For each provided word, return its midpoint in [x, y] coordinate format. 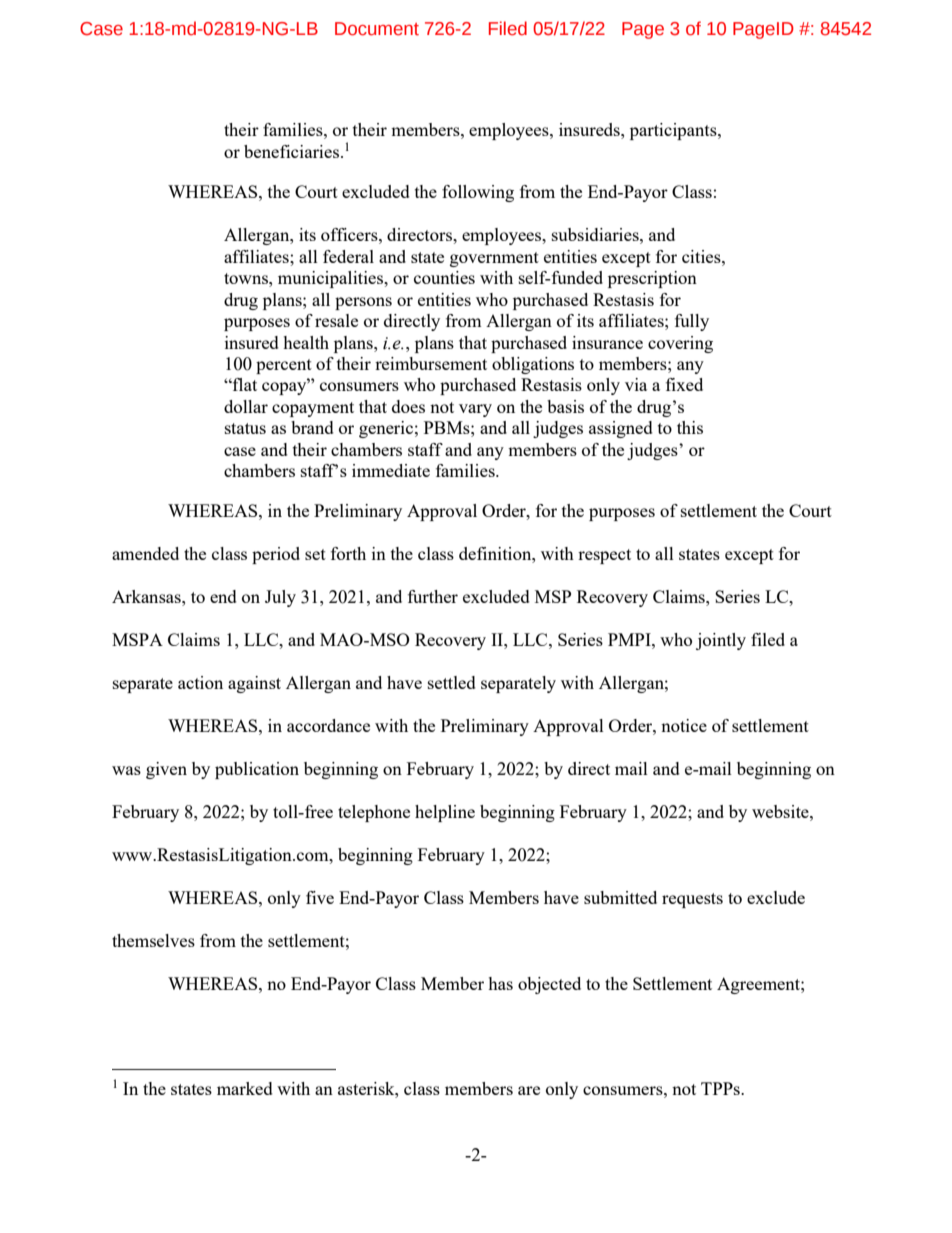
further [433, 596]
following [478, 193]
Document [377, 29]
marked [245, 1088]
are [529, 1090]
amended [145, 553]
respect [604, 556]
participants [674, 131]
